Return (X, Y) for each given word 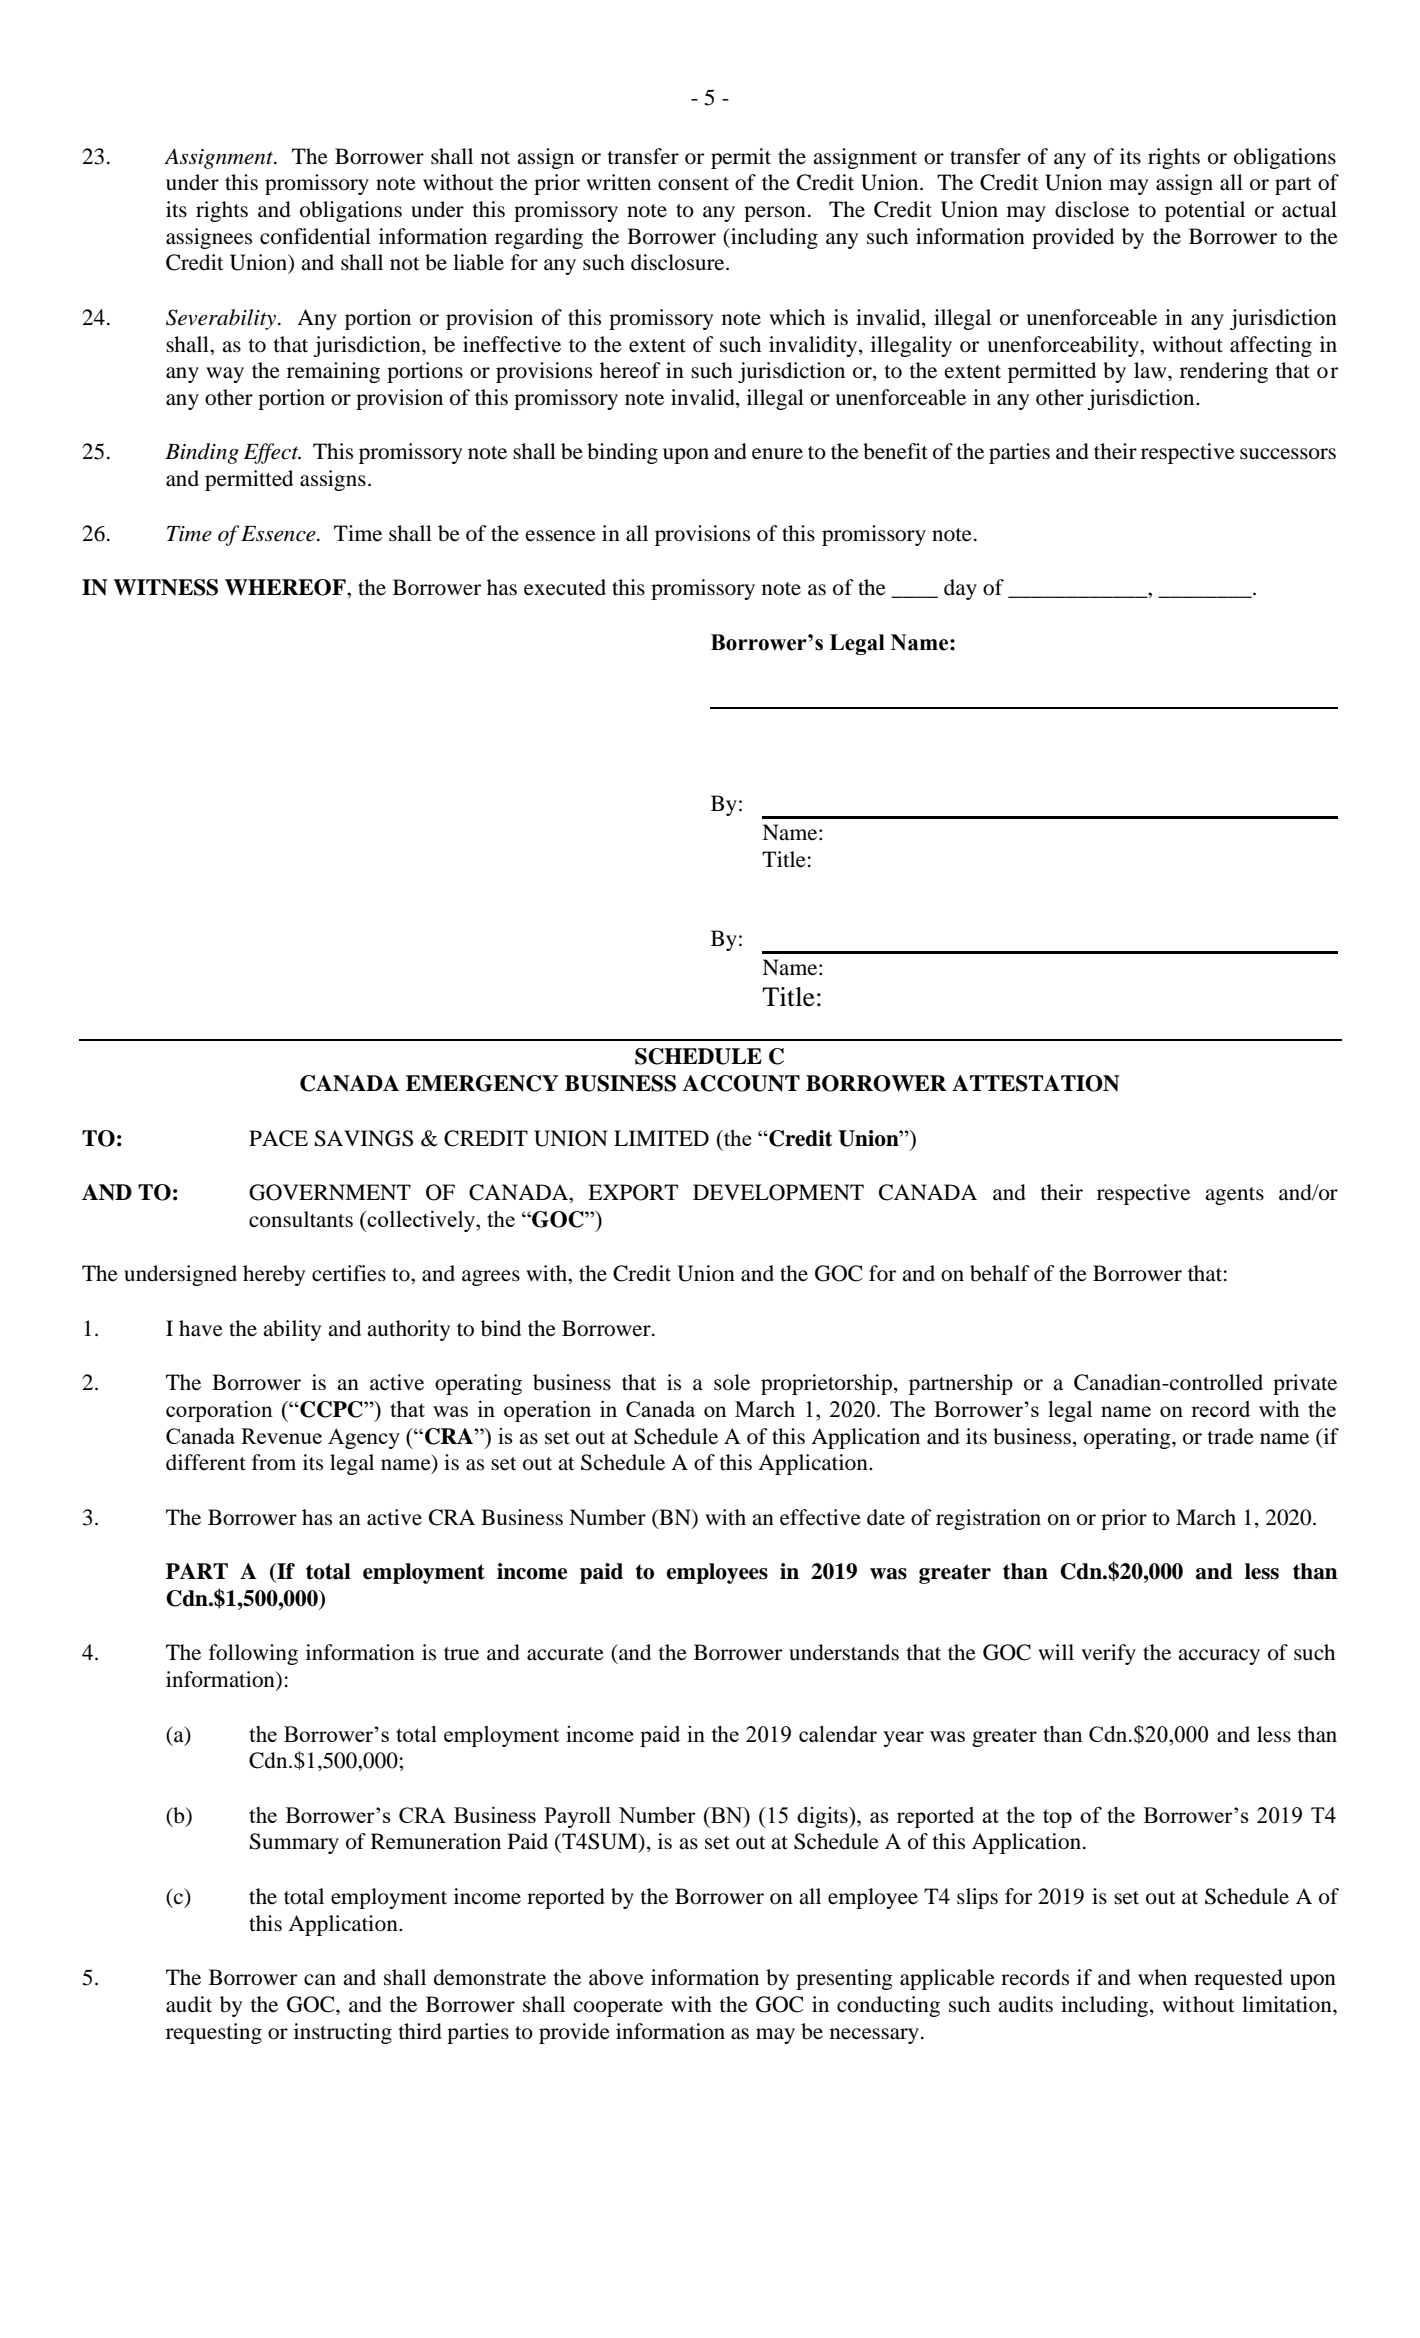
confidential (315, 236)
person (775, 214)
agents (1234, 1196)
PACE (278, 1138)
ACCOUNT (741, 1083)
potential (1205, 211)
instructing (343, 2033)
